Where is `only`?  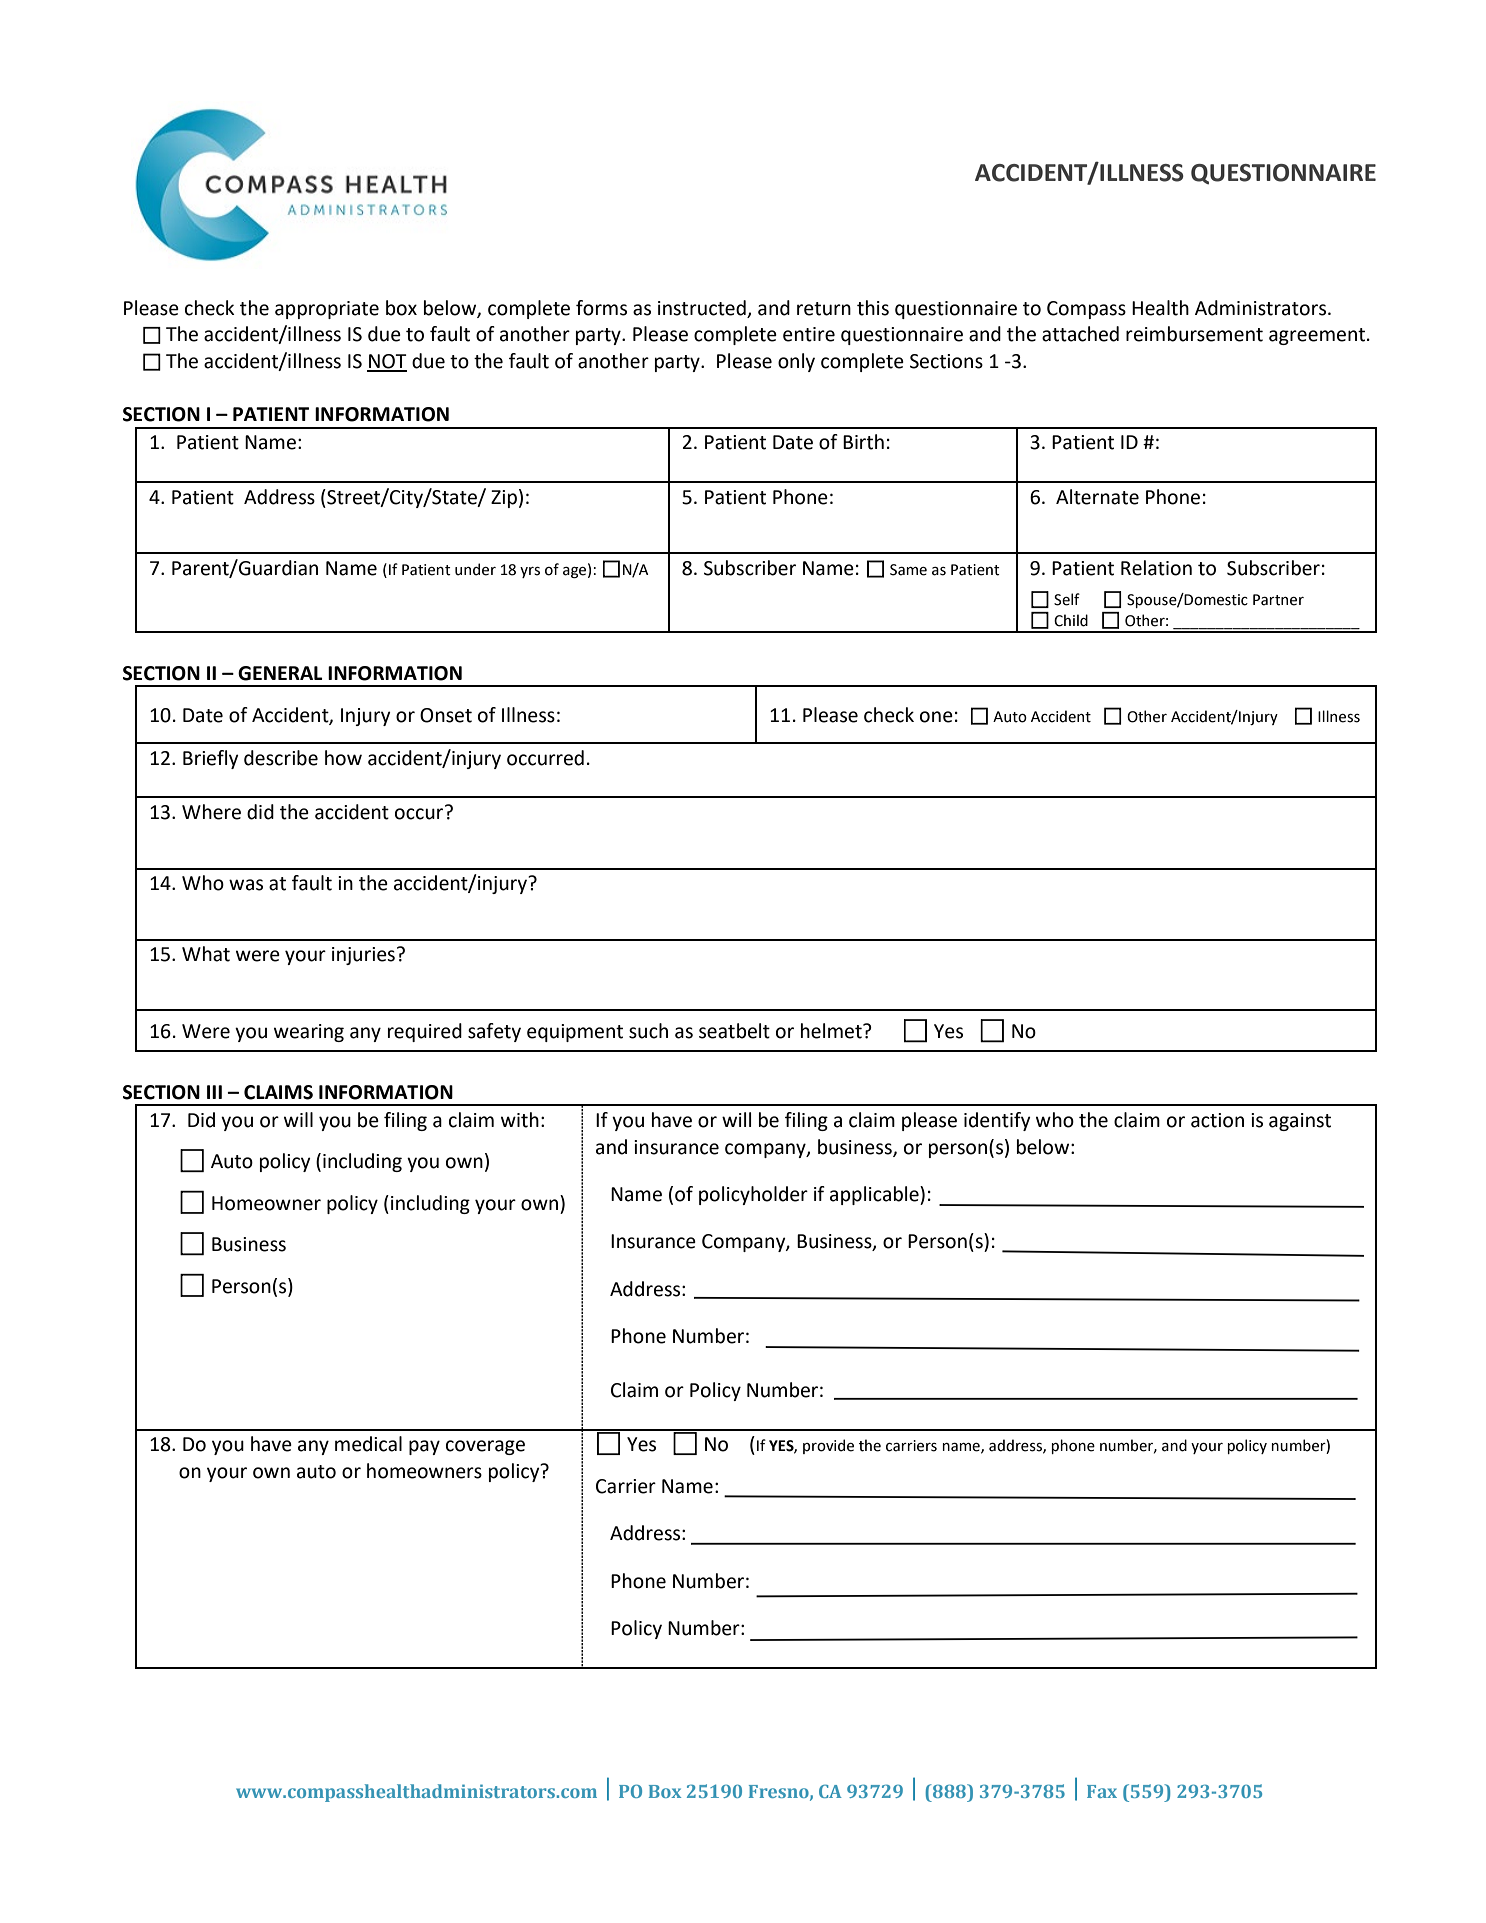 only is located at coordinates (796, 362).
